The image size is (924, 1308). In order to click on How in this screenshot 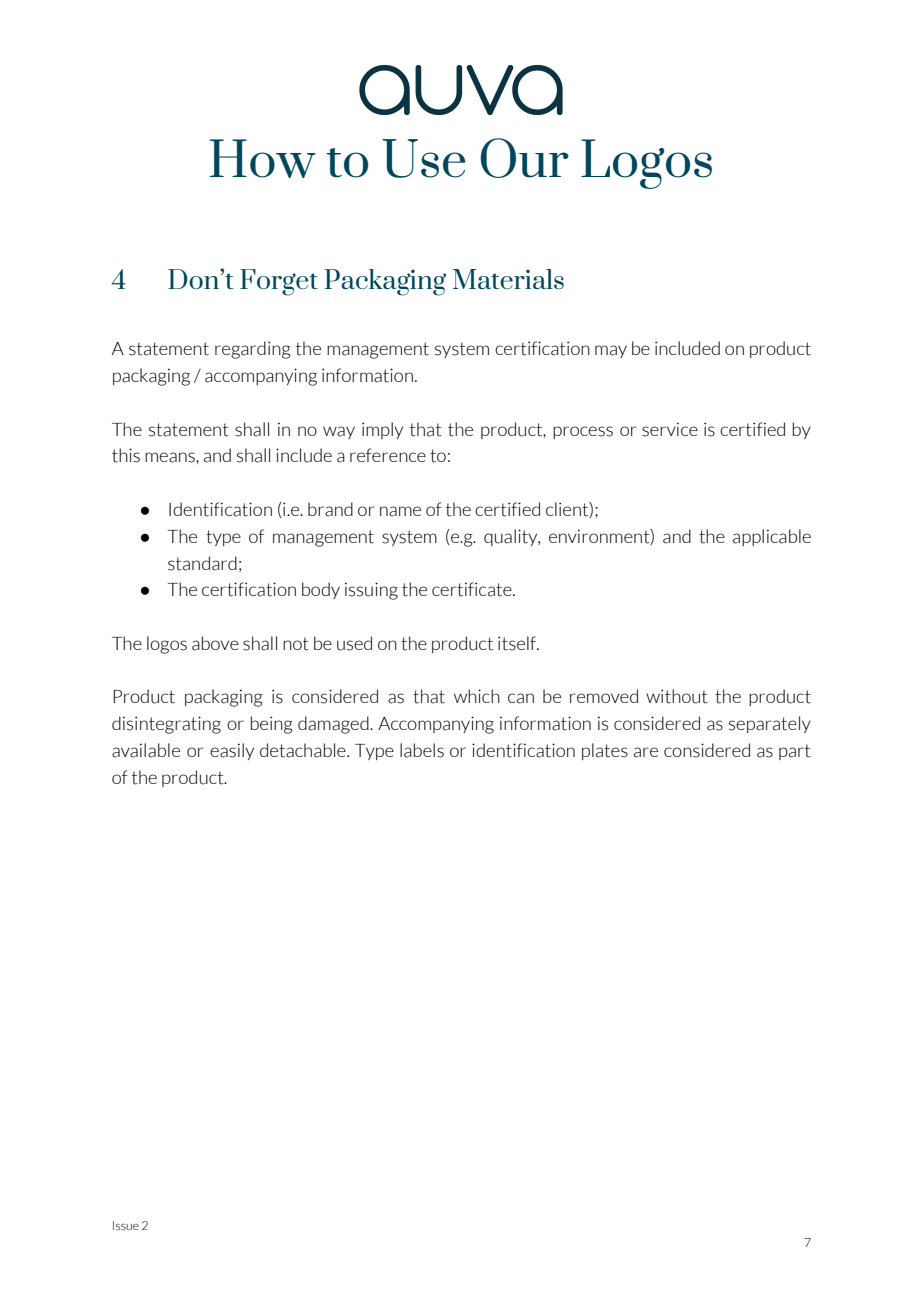, I will do `click(262, 158)`.
